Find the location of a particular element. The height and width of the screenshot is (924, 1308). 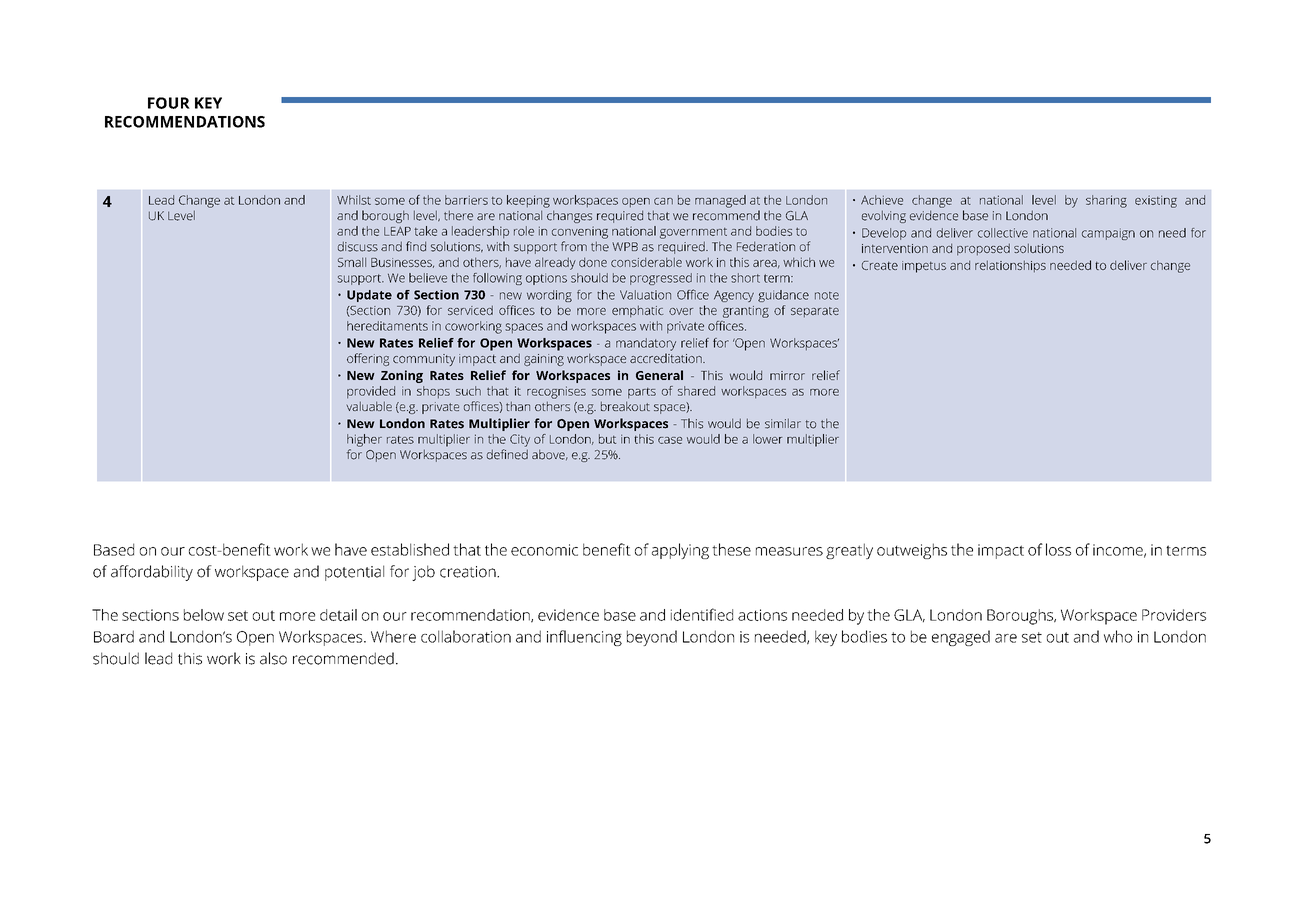

also is located at coordinates (273, 658).
